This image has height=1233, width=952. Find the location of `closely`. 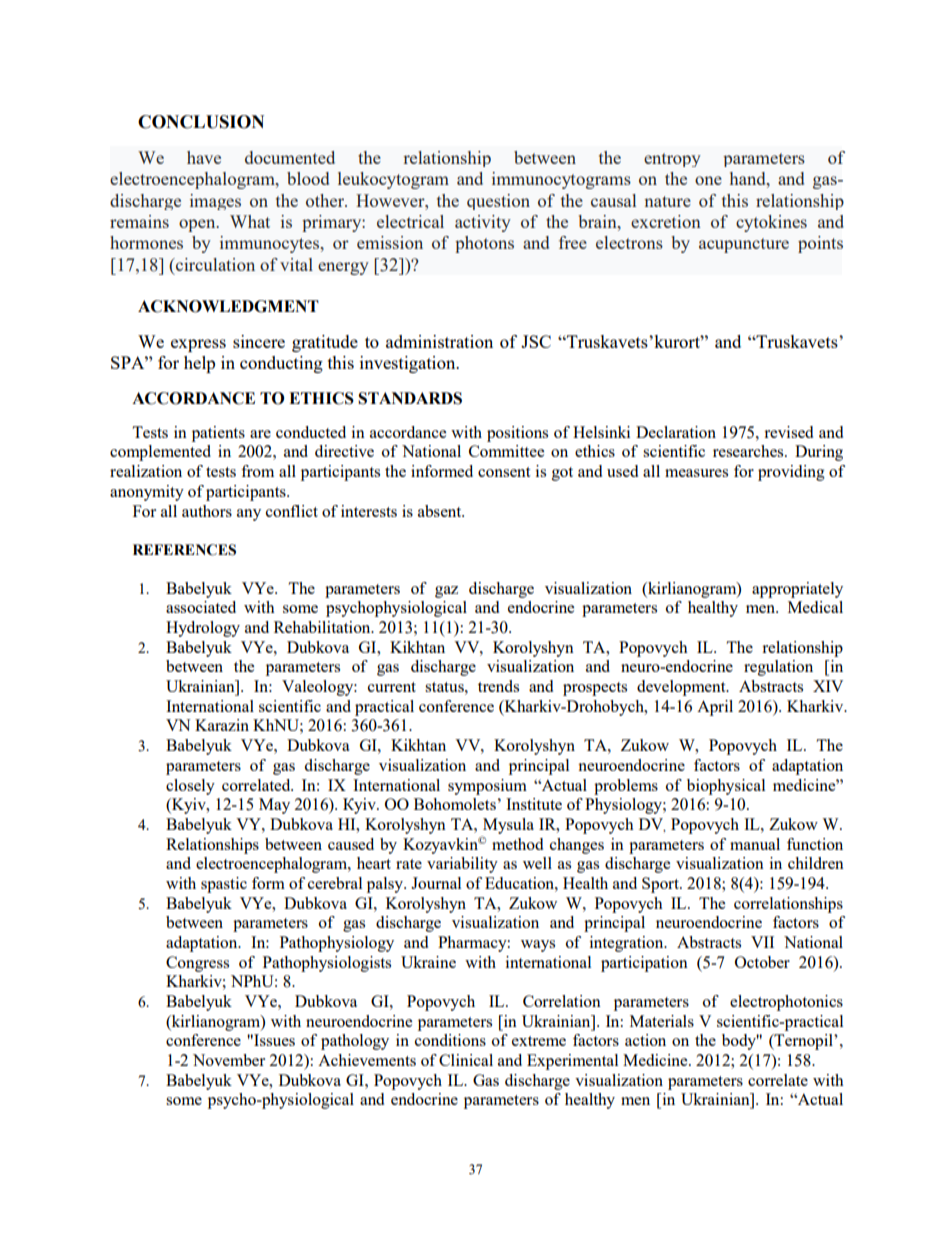

closely is located at coordinates (190, 787).
